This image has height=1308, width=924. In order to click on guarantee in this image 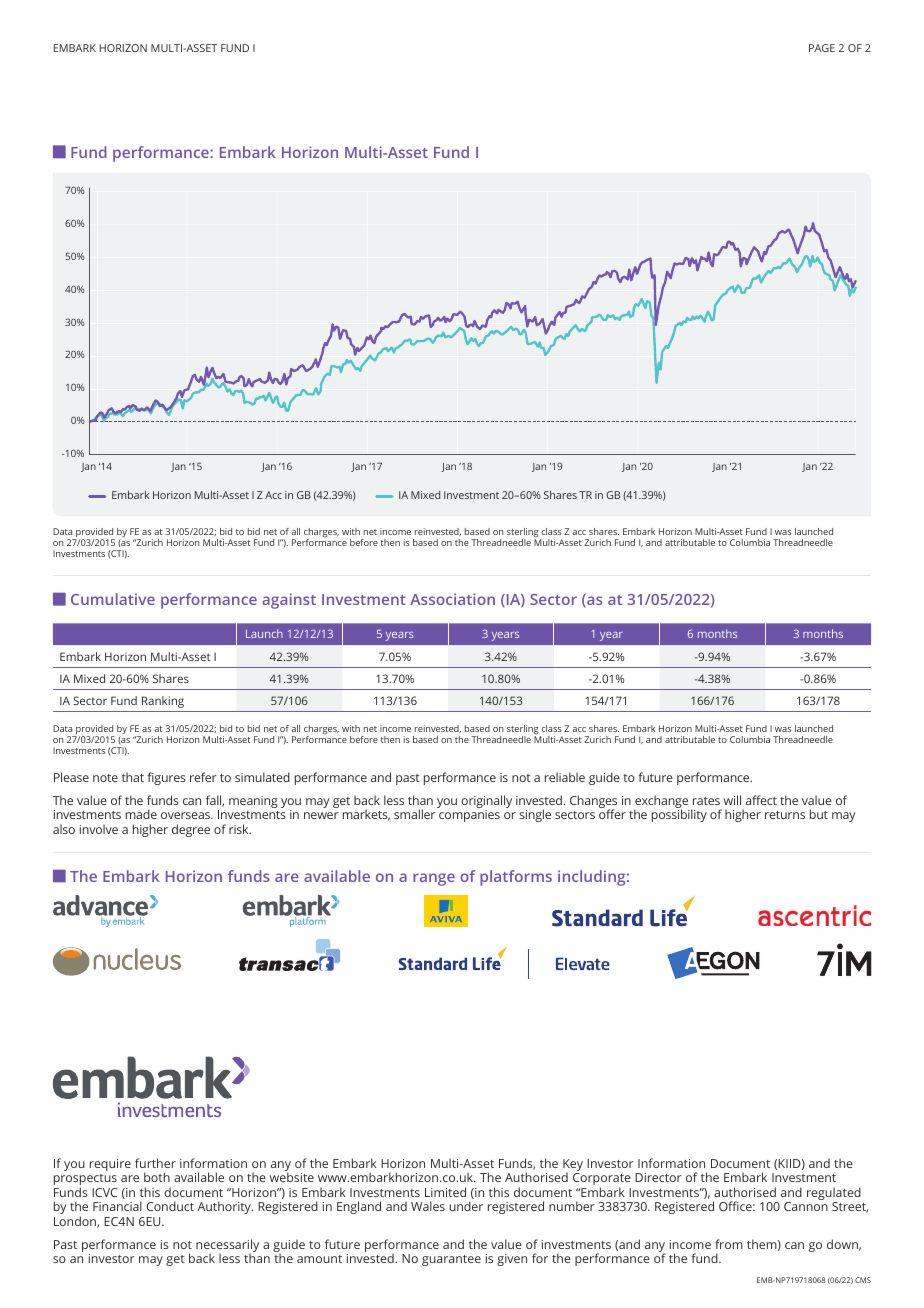, I will do `click(451, 1260)`.
